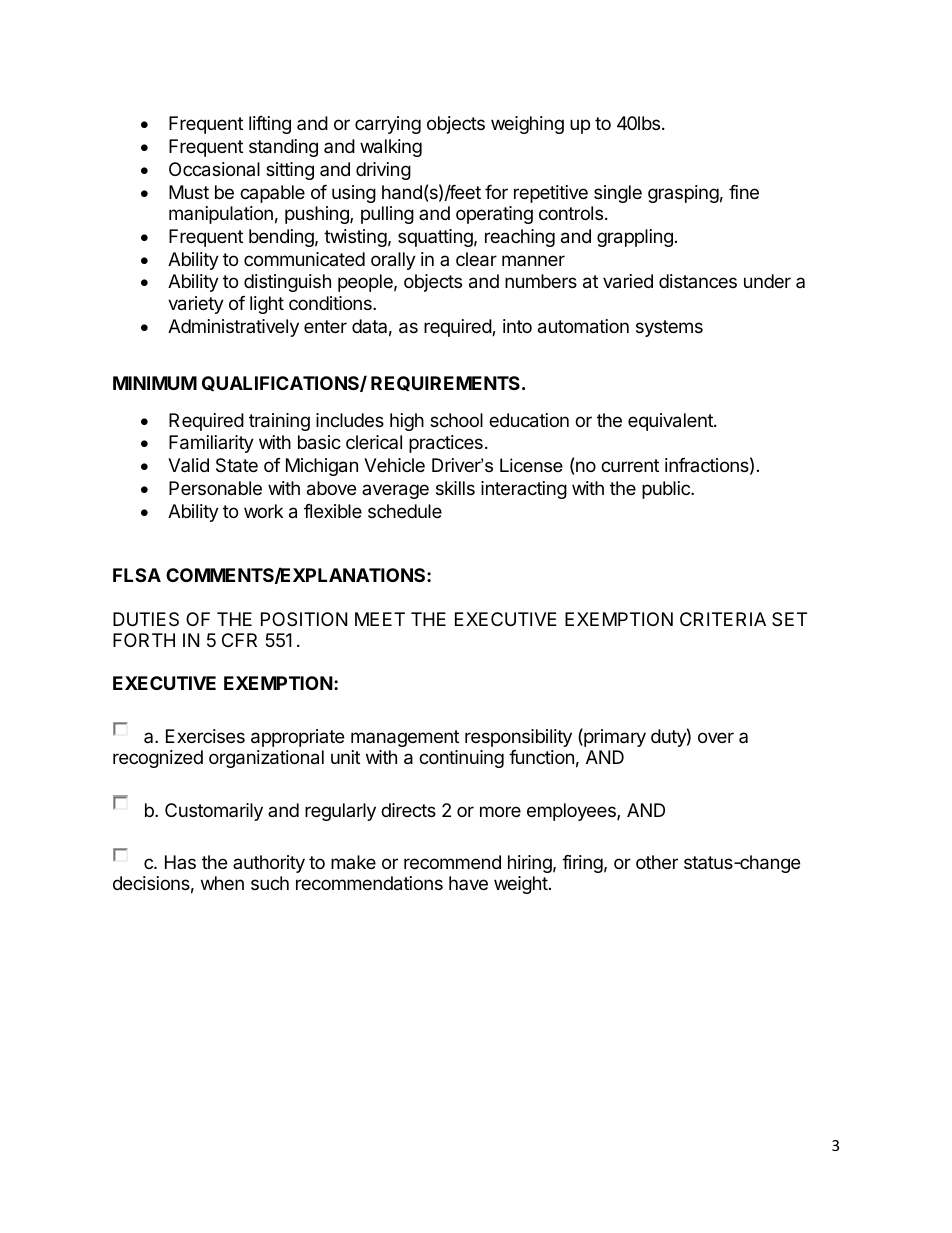 The image size is (952, 1233). Describe the element at coordinates (667, 490) in the page. I see `public` at that location.
